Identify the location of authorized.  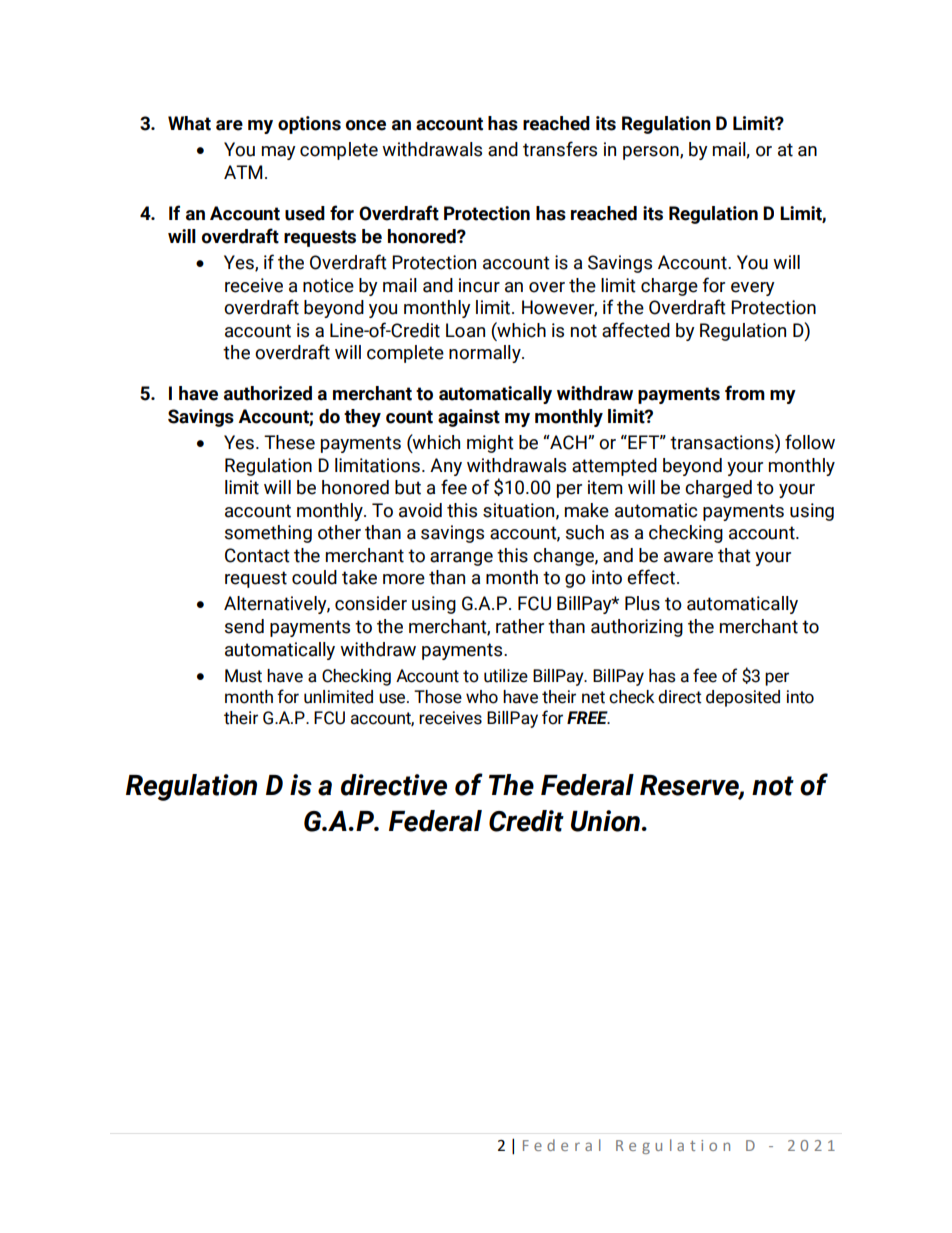
(268, 393).
